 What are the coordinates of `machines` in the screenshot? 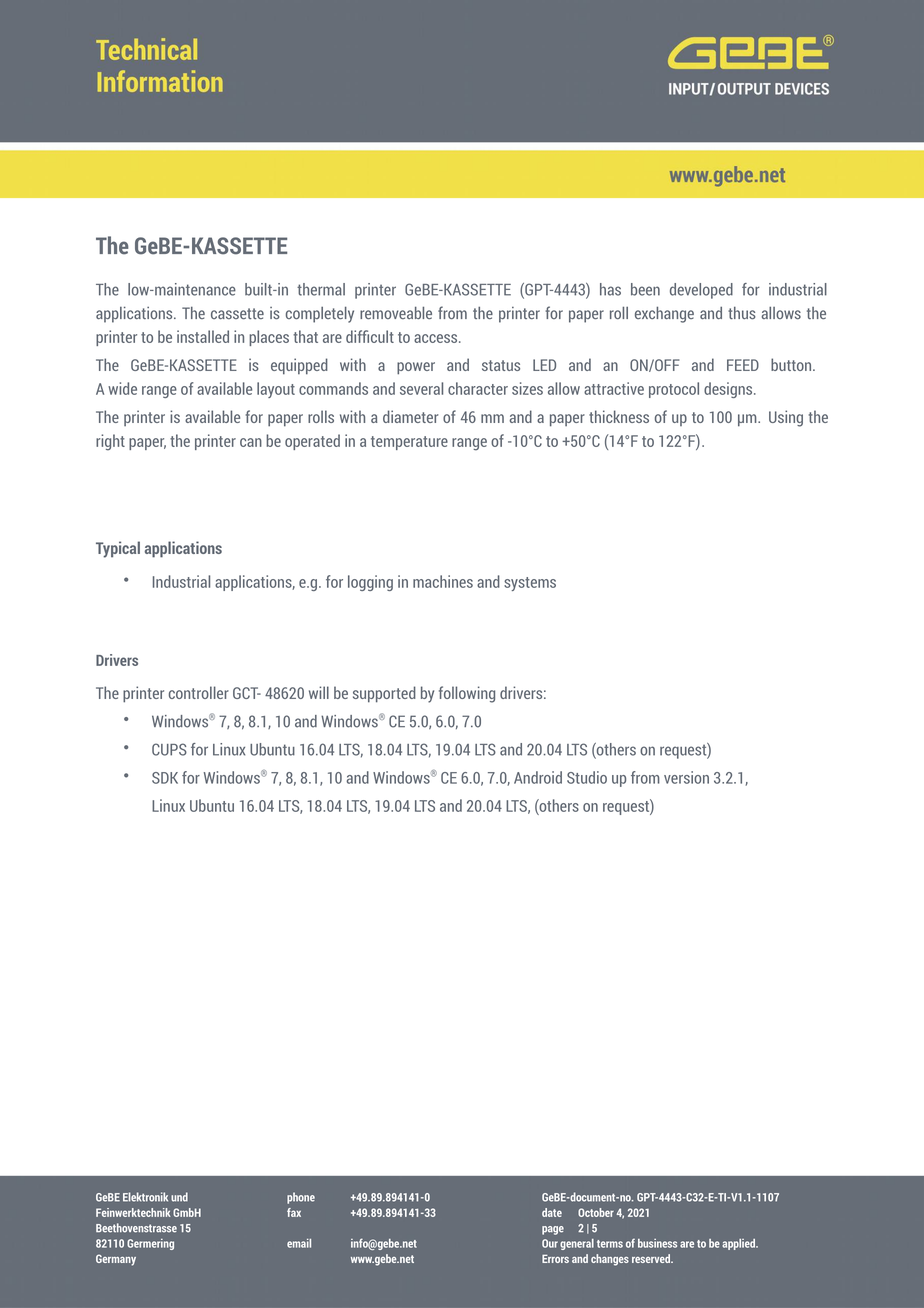 It's located at (443, 581).
